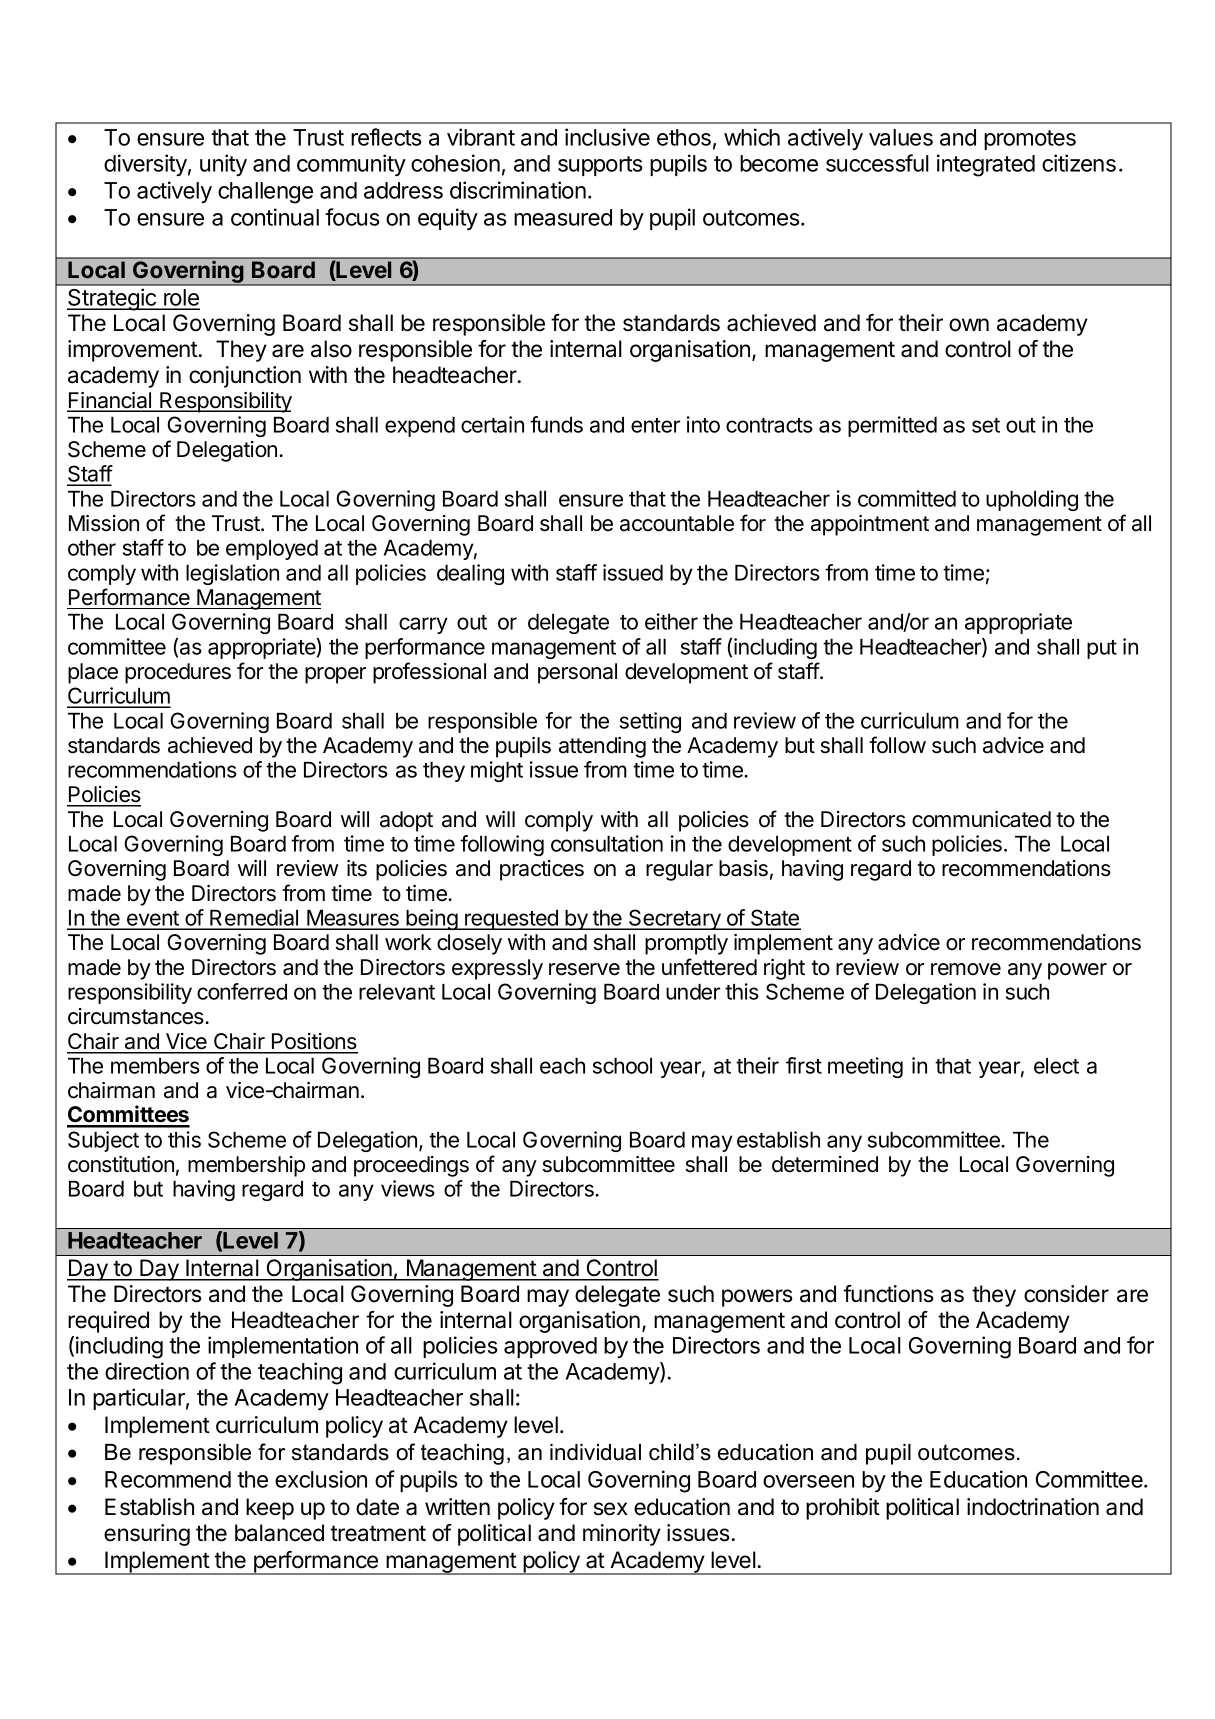 The width and height of the image is (1215, 1719). What do you see at coordinates (981, 819) in the image?
I see `communicated` at bounding box center [981, 819].
